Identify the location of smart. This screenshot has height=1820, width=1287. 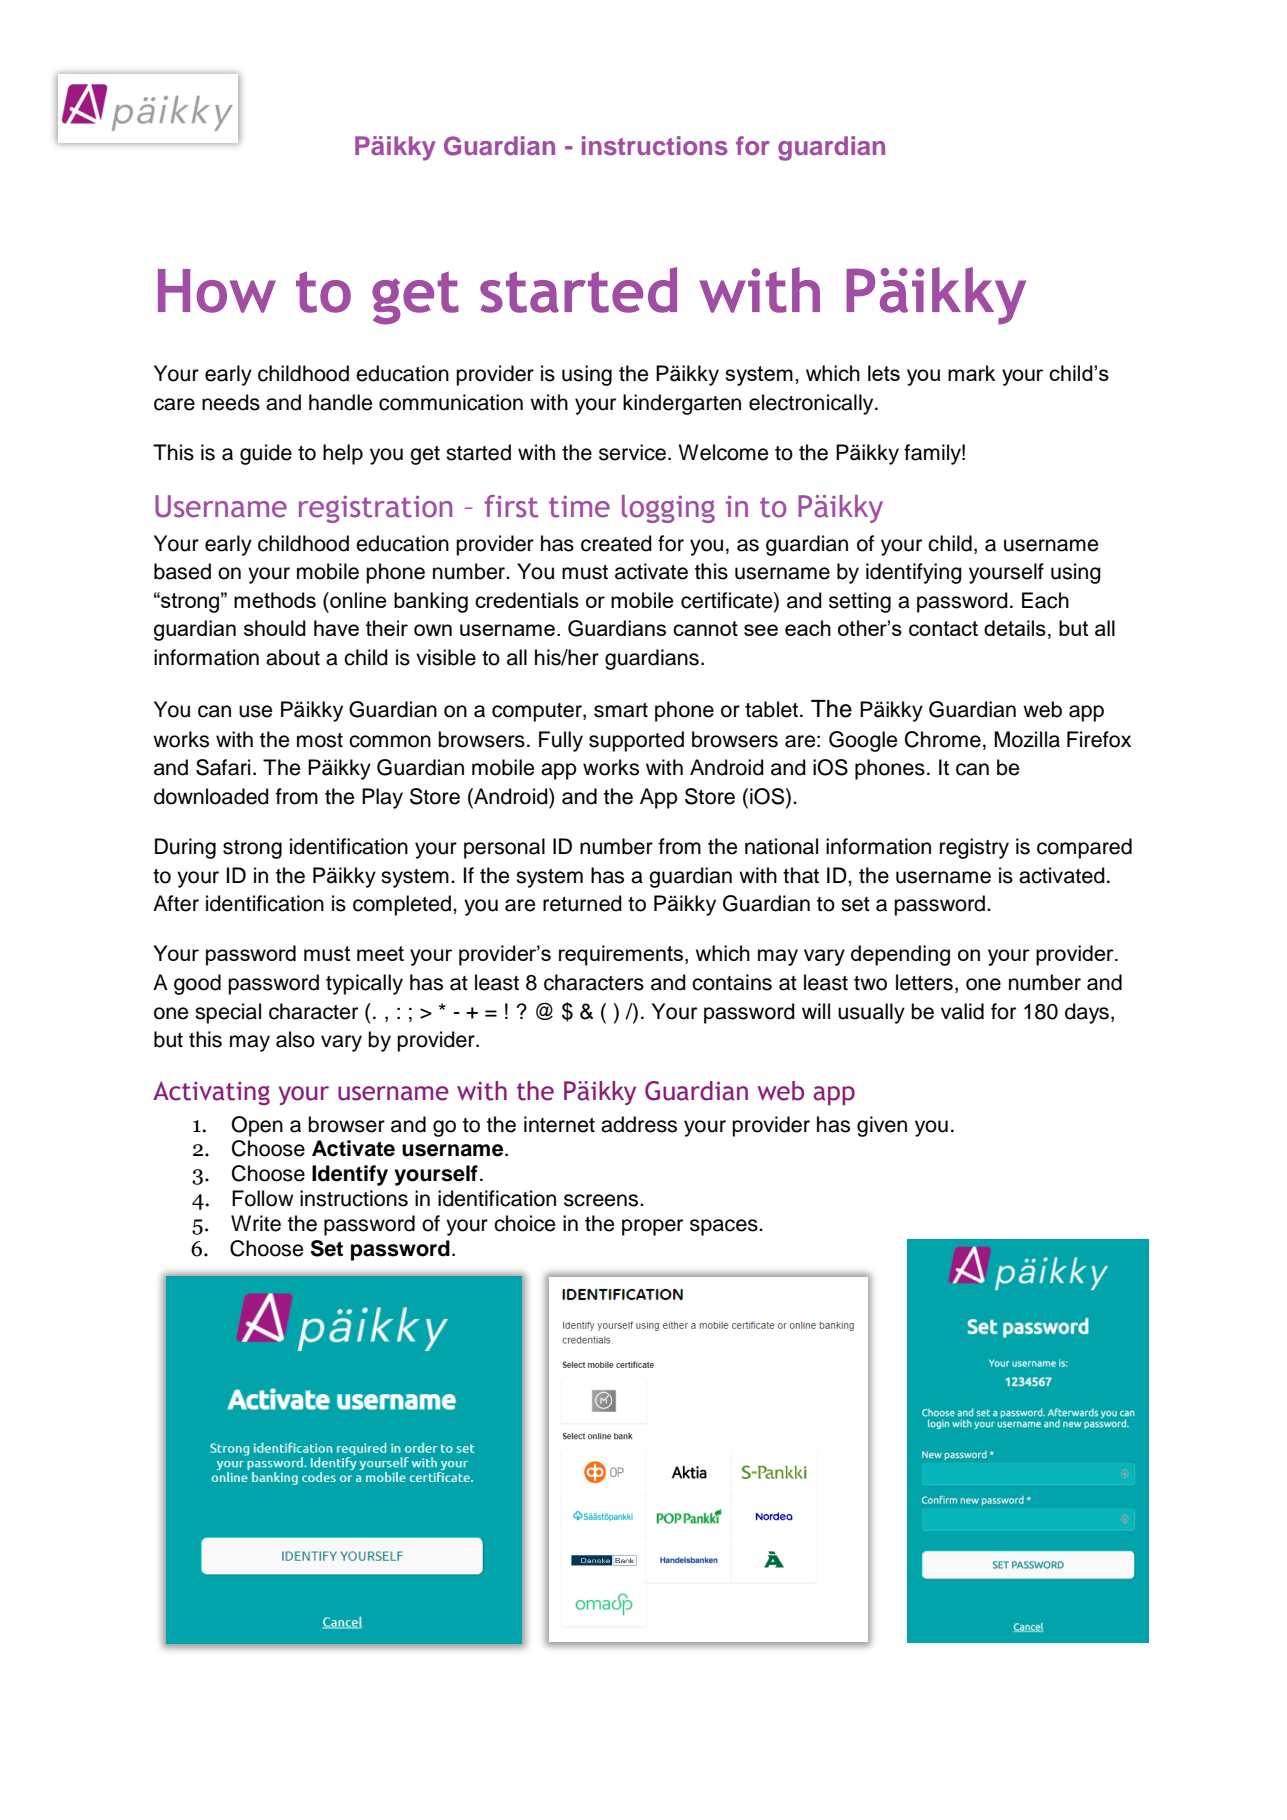
(621, 710).
